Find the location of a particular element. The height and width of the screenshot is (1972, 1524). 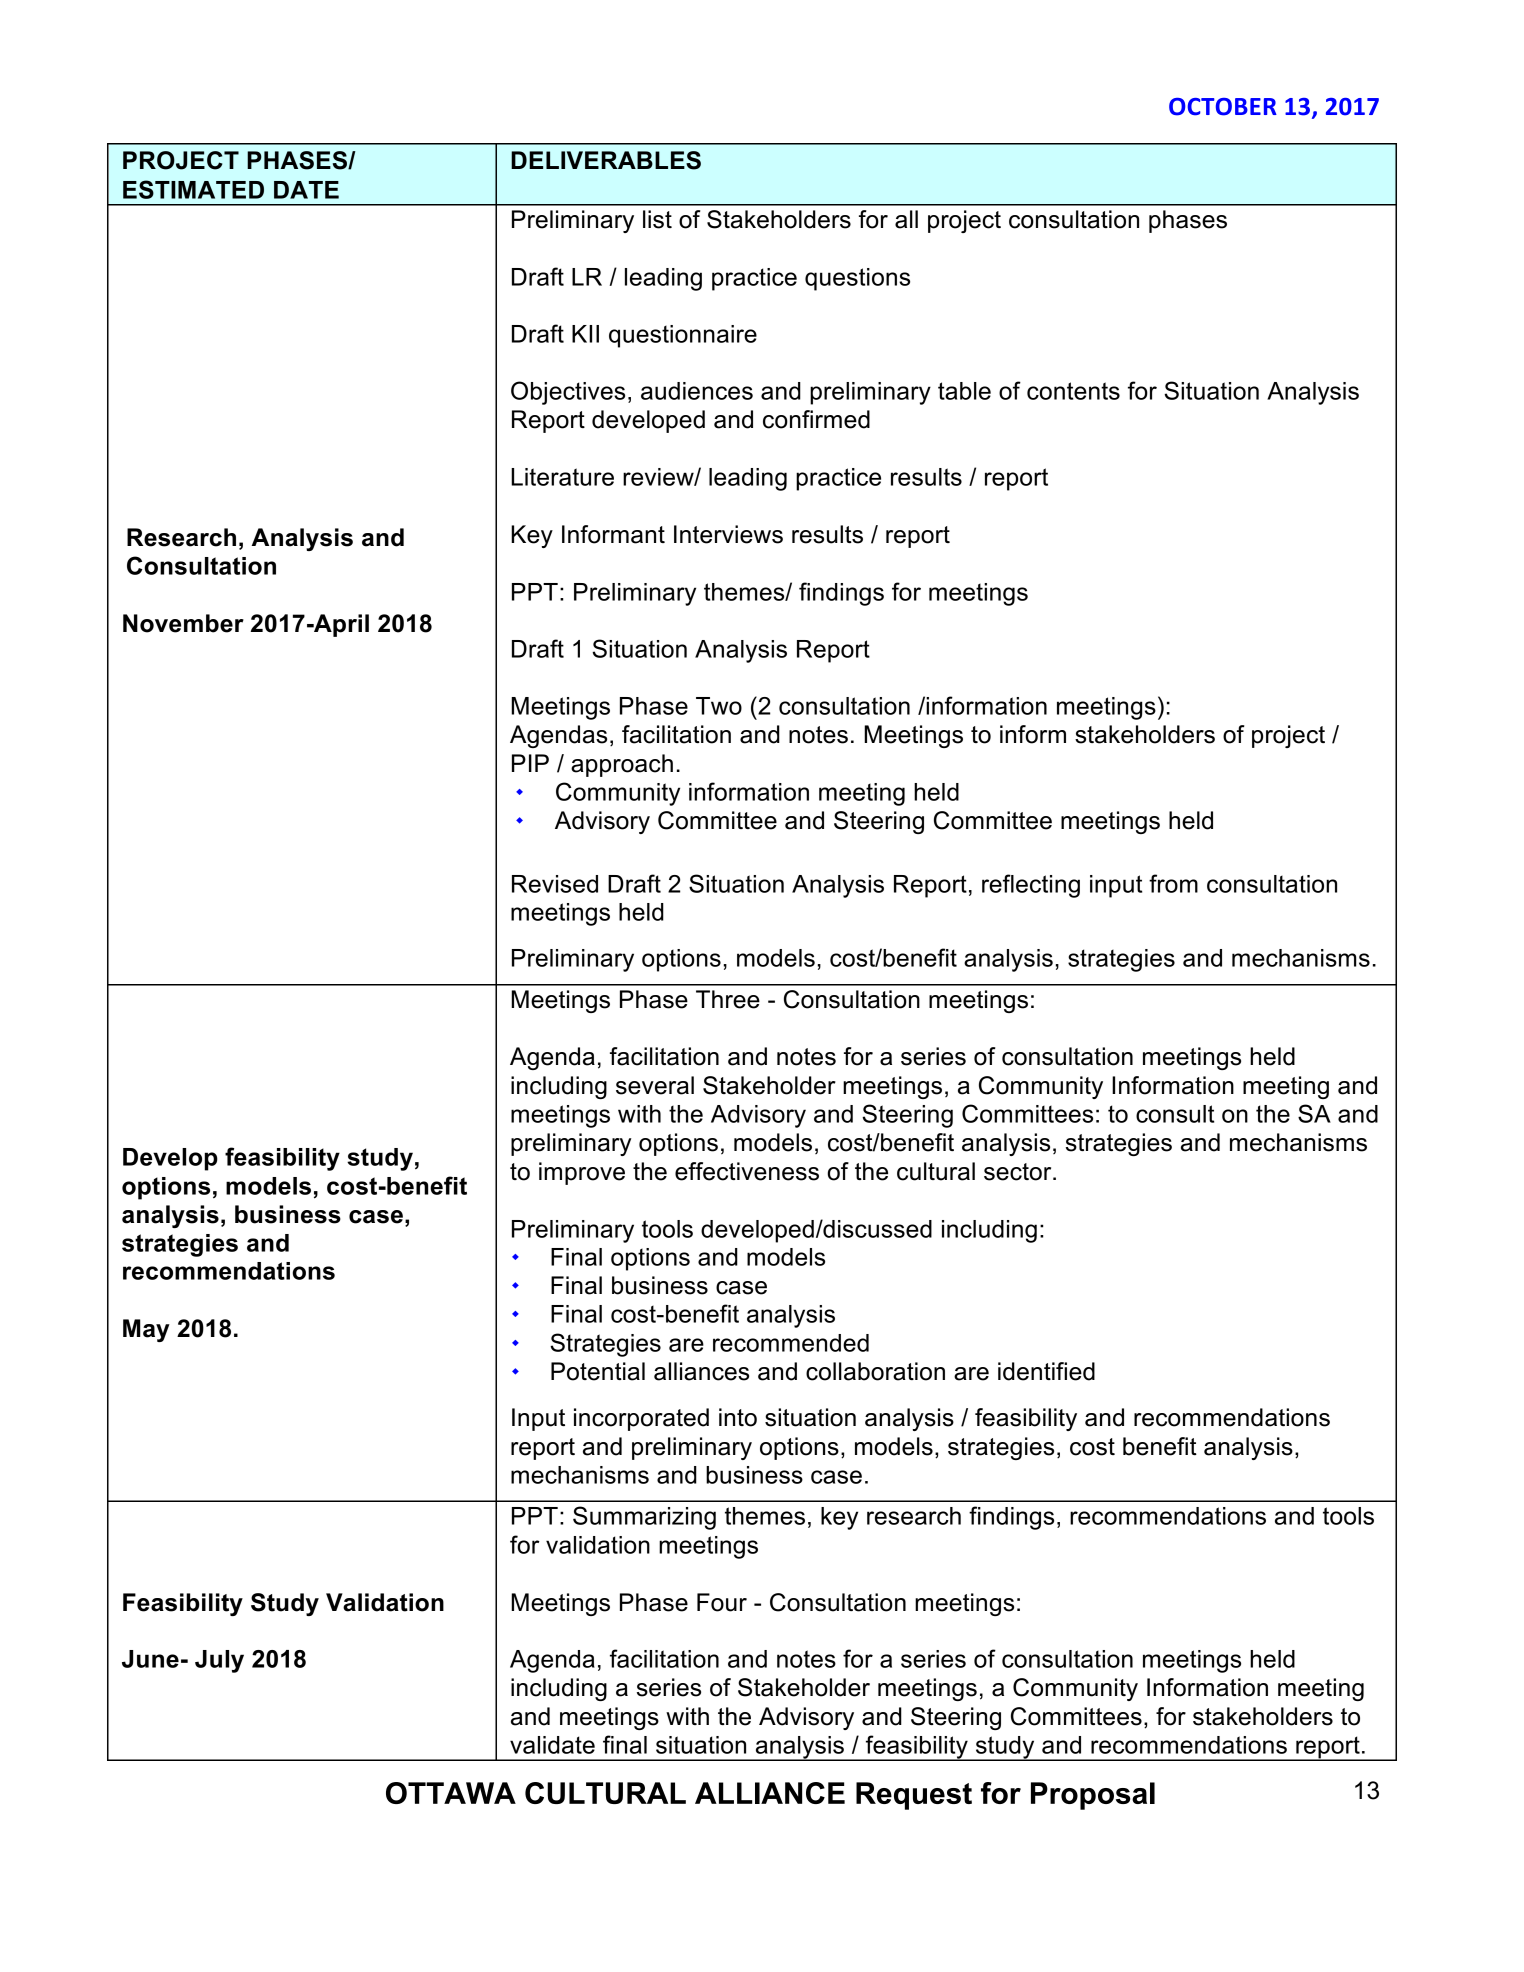

contents is located at coordinates (1073, 391).
